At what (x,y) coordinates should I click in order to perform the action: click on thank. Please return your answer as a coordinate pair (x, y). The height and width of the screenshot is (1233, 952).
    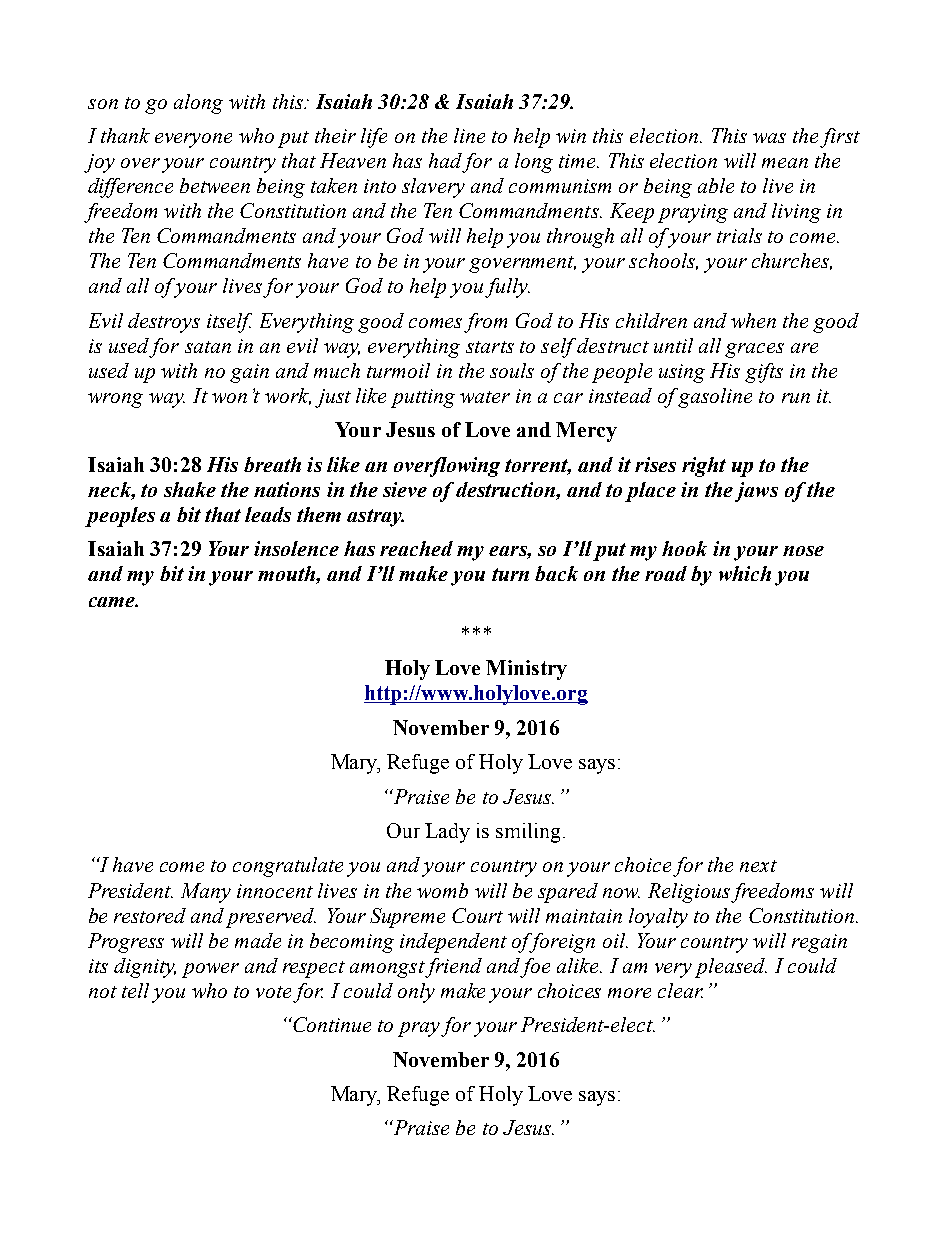
    Looking at the image, I should click on (125, 135).
